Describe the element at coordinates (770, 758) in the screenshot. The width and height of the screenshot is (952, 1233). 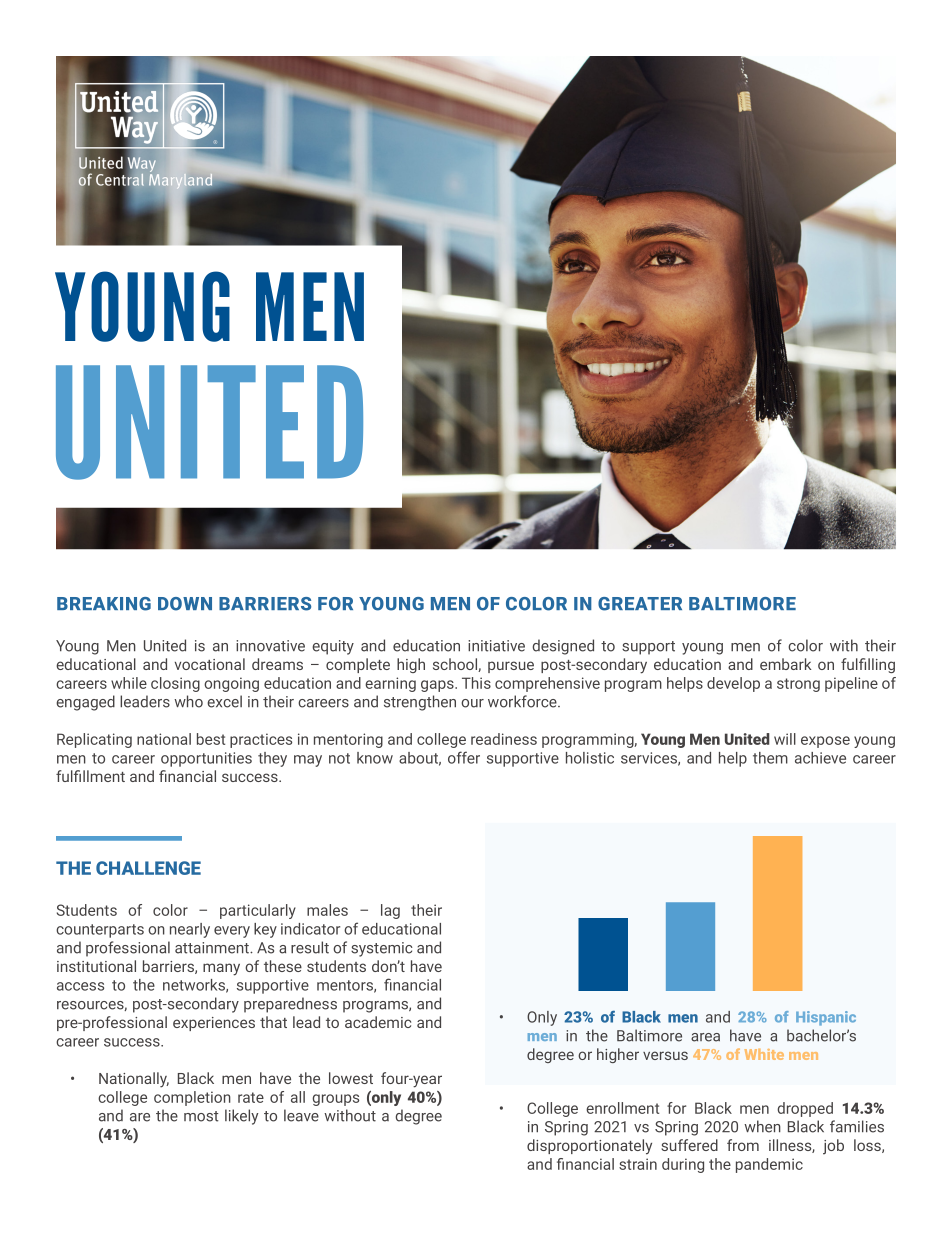
I see `them` at that location.
